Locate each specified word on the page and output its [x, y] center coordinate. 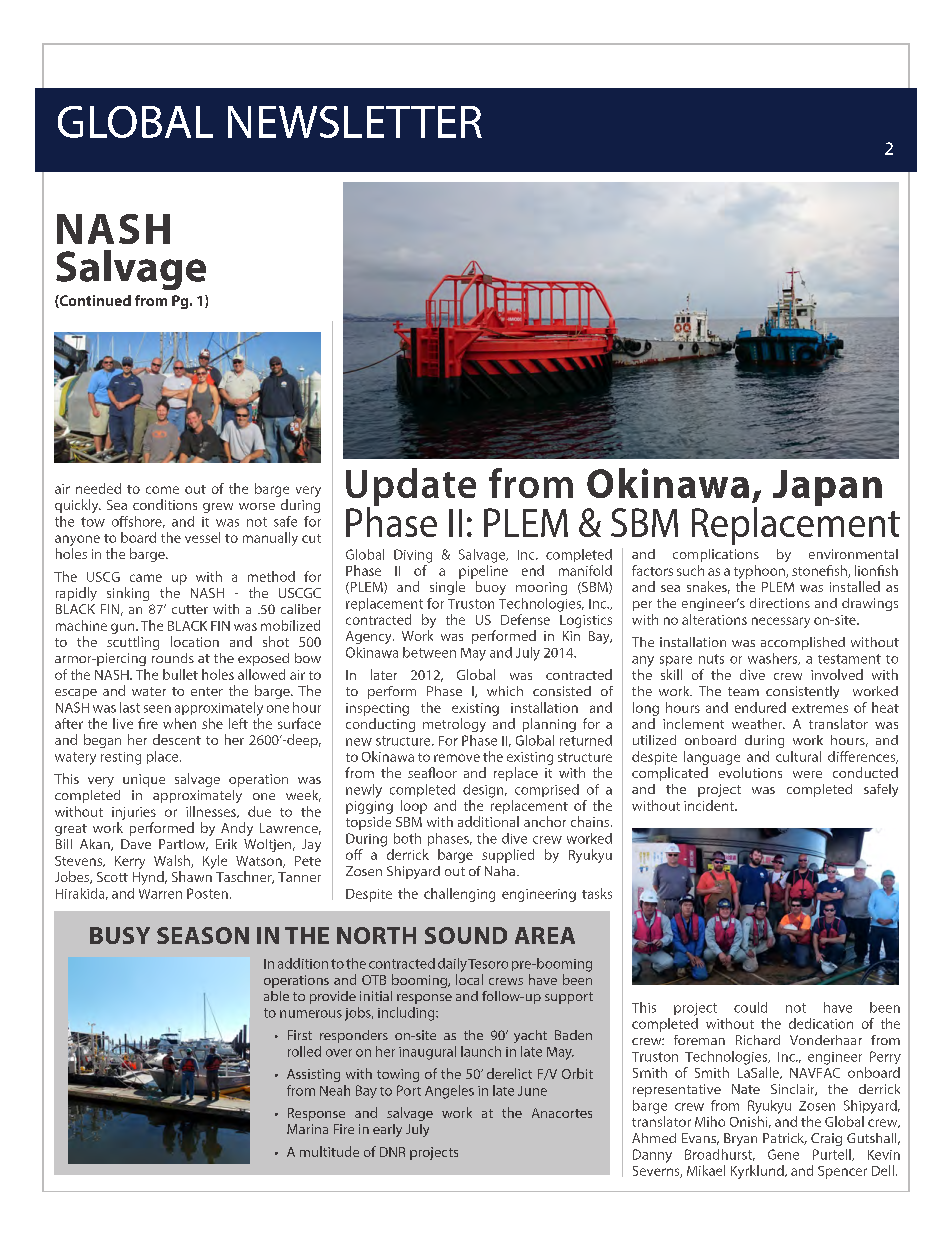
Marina [307, 1129]
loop [414, 807]
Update [411, 488]
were [807, 774]
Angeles [449, 1092]
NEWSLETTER [355, 122]
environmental [853, 554]
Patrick [785, 1139]
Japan [827, 488]
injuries [134, 813]
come [162, 490]
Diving [413, 556]
